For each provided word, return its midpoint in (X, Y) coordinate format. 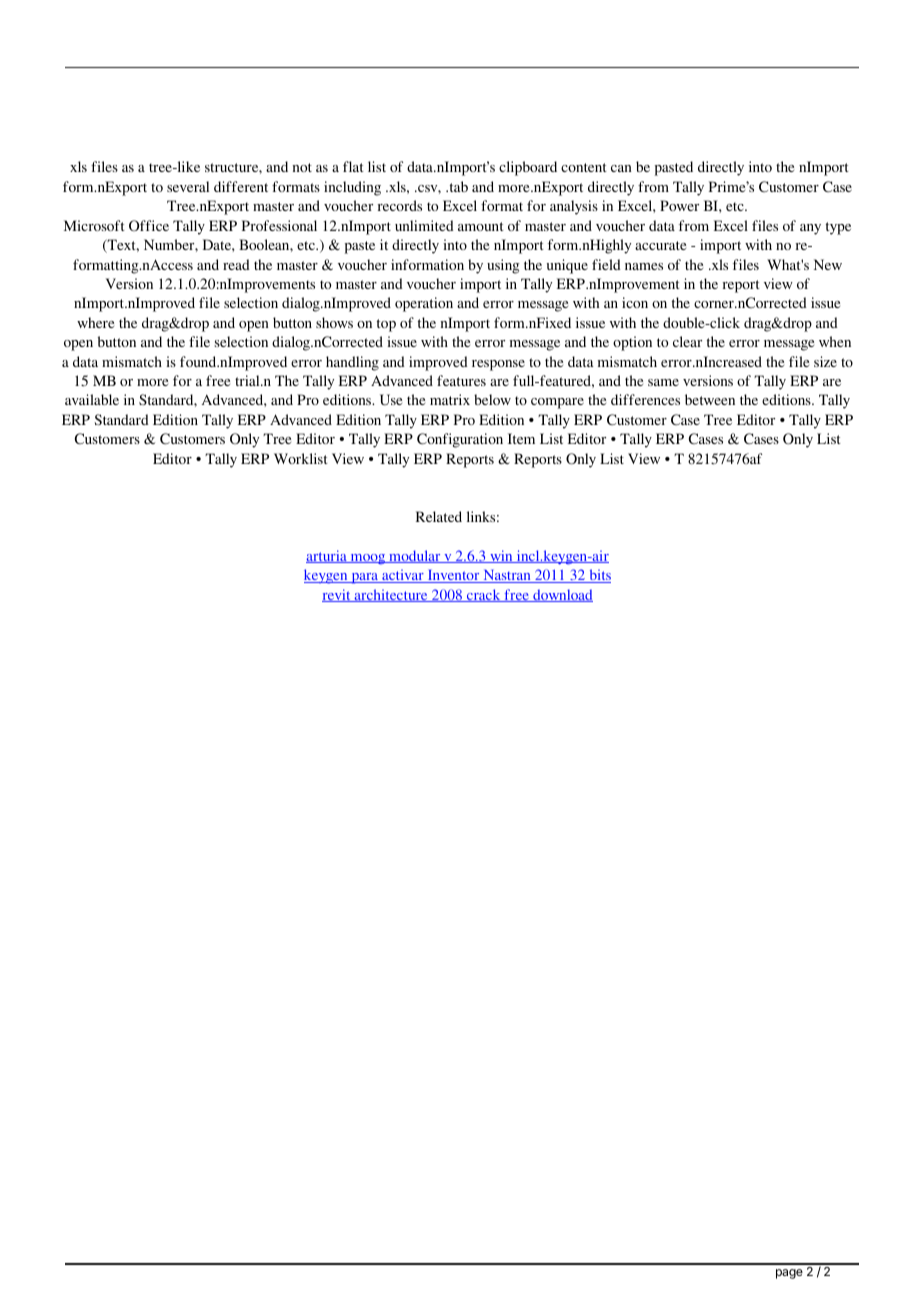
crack (484, 595)
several (188, 186)
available (92, 399)
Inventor (453, 576)
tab (457, 186)
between (710, 399)
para (365, 578)
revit (337, 595)
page (789, 1274)
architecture (391, 595)
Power (679, 205)
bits (599, 576)
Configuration (460, 440)
